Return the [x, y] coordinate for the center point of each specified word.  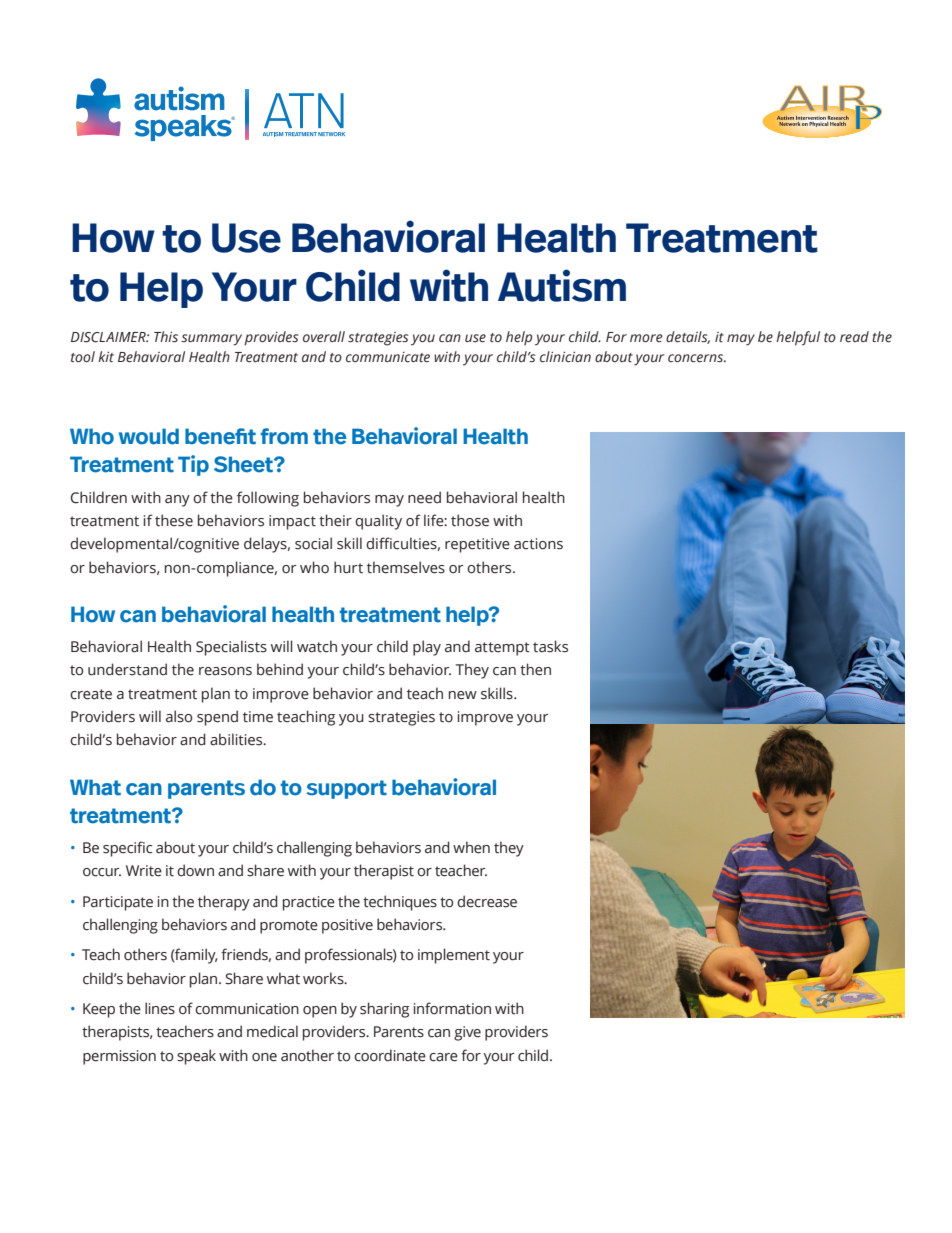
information [452, 1008]
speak [196, 1057]
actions [538, 544]
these [174, 520]
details [688, 337]
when [471, 847]
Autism [562, 285]
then [535, 669]
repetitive [477, 545]
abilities [237, 739]
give [467, 1033]
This [166, 337]
